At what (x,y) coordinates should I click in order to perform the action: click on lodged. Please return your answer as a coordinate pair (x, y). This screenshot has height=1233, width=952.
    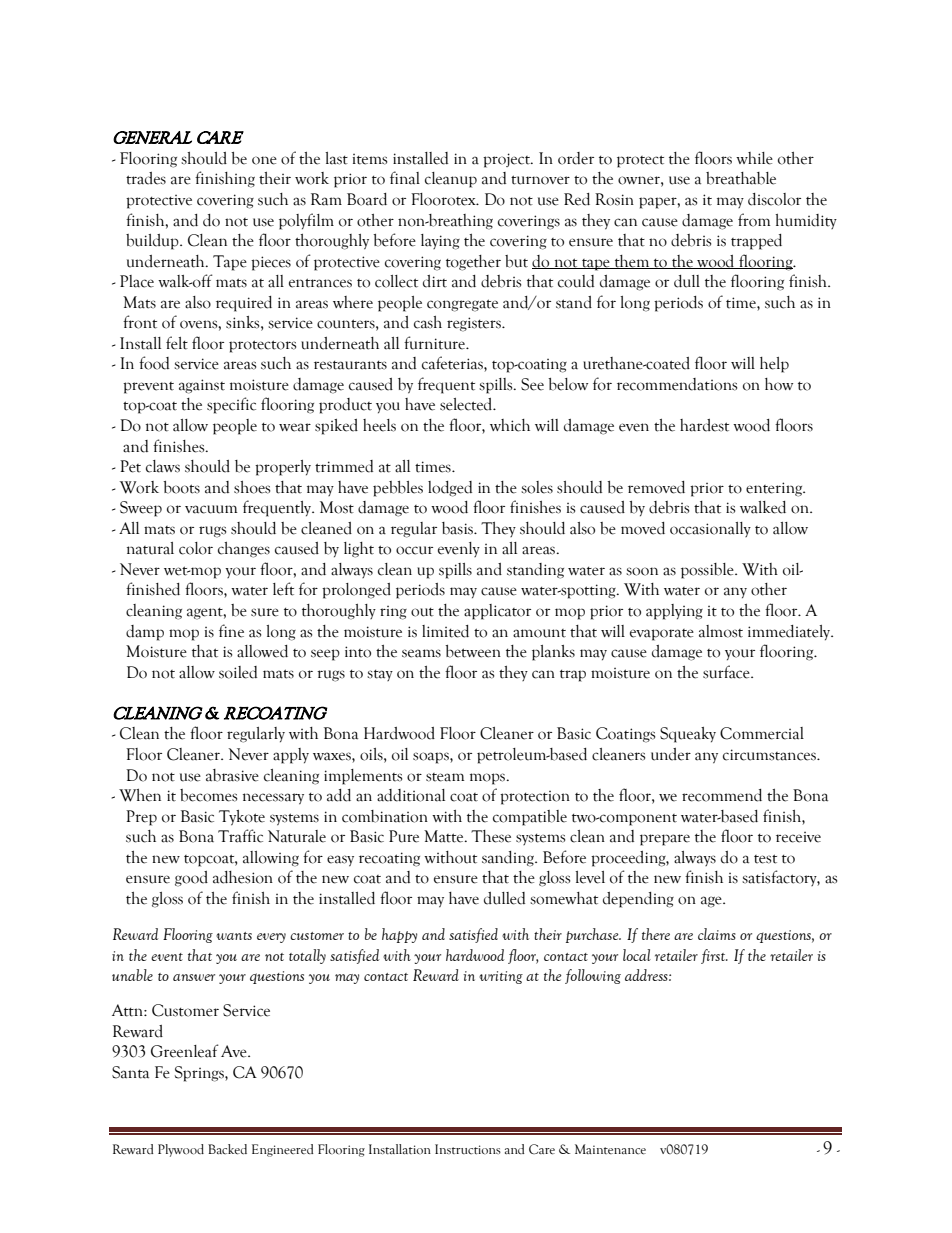
    Looking at the image, I should click on (450, 489).
